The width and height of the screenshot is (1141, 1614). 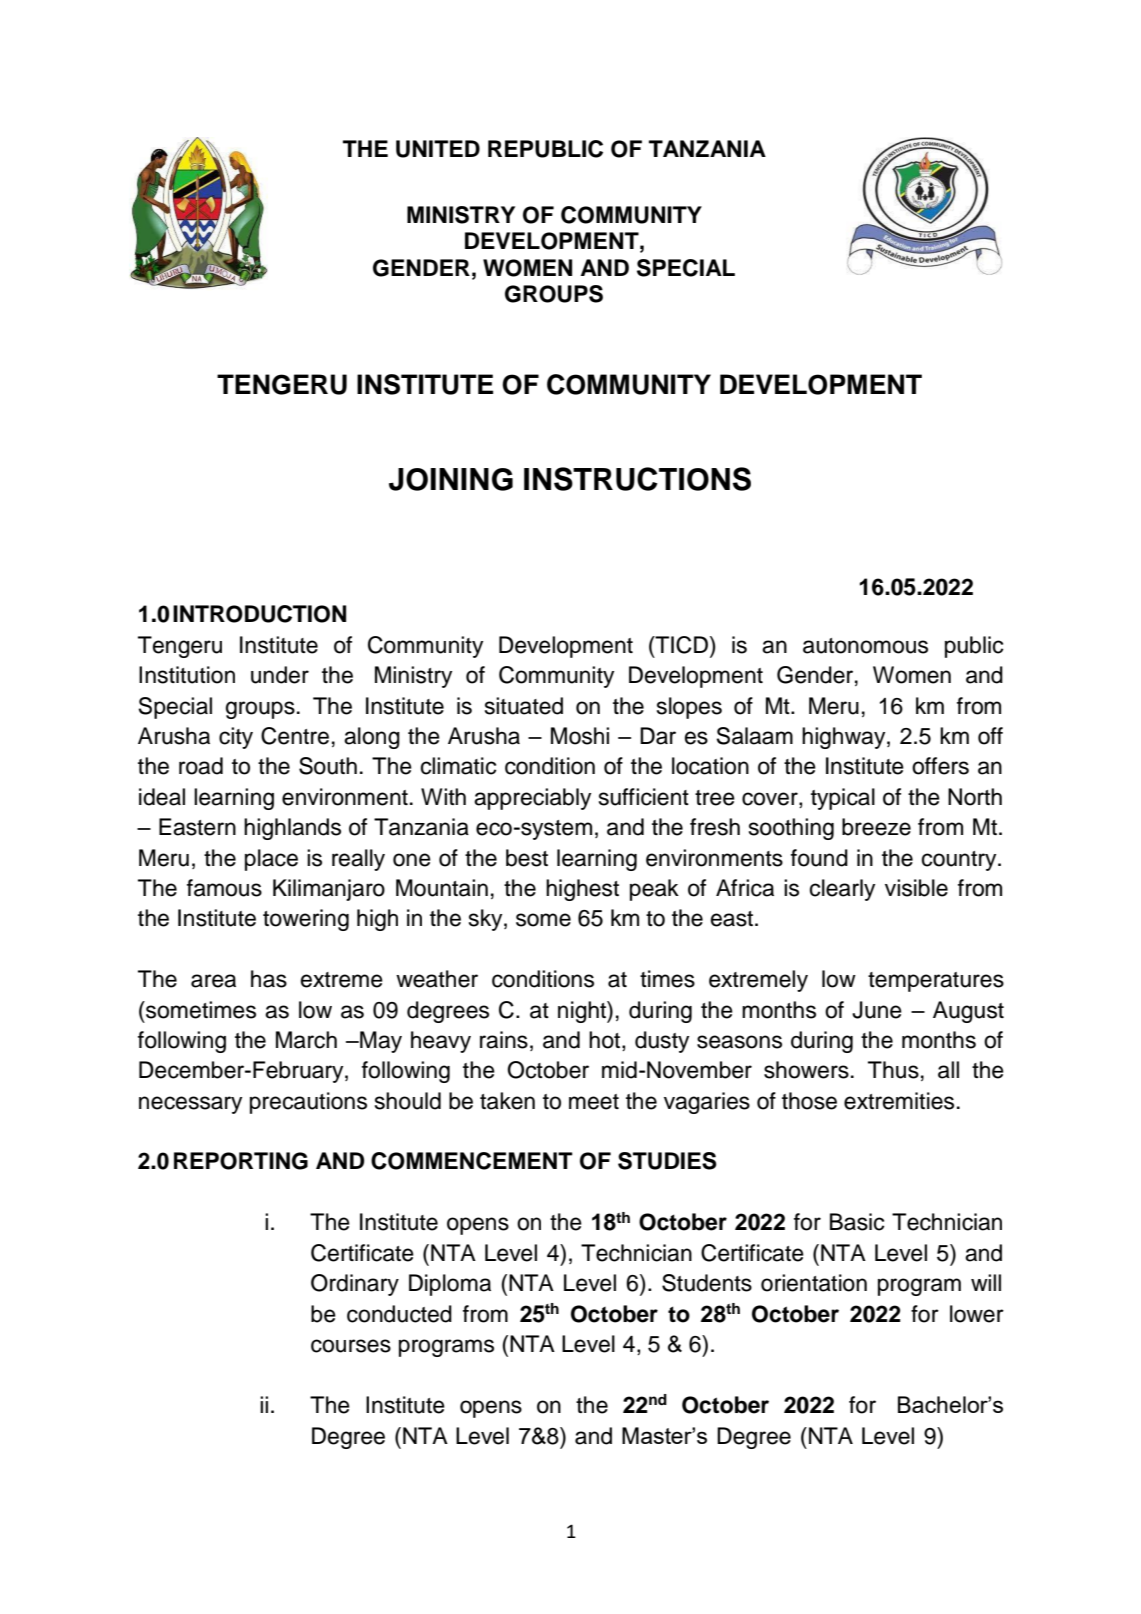 I want to click on situated, so click(x=524, y=706).
